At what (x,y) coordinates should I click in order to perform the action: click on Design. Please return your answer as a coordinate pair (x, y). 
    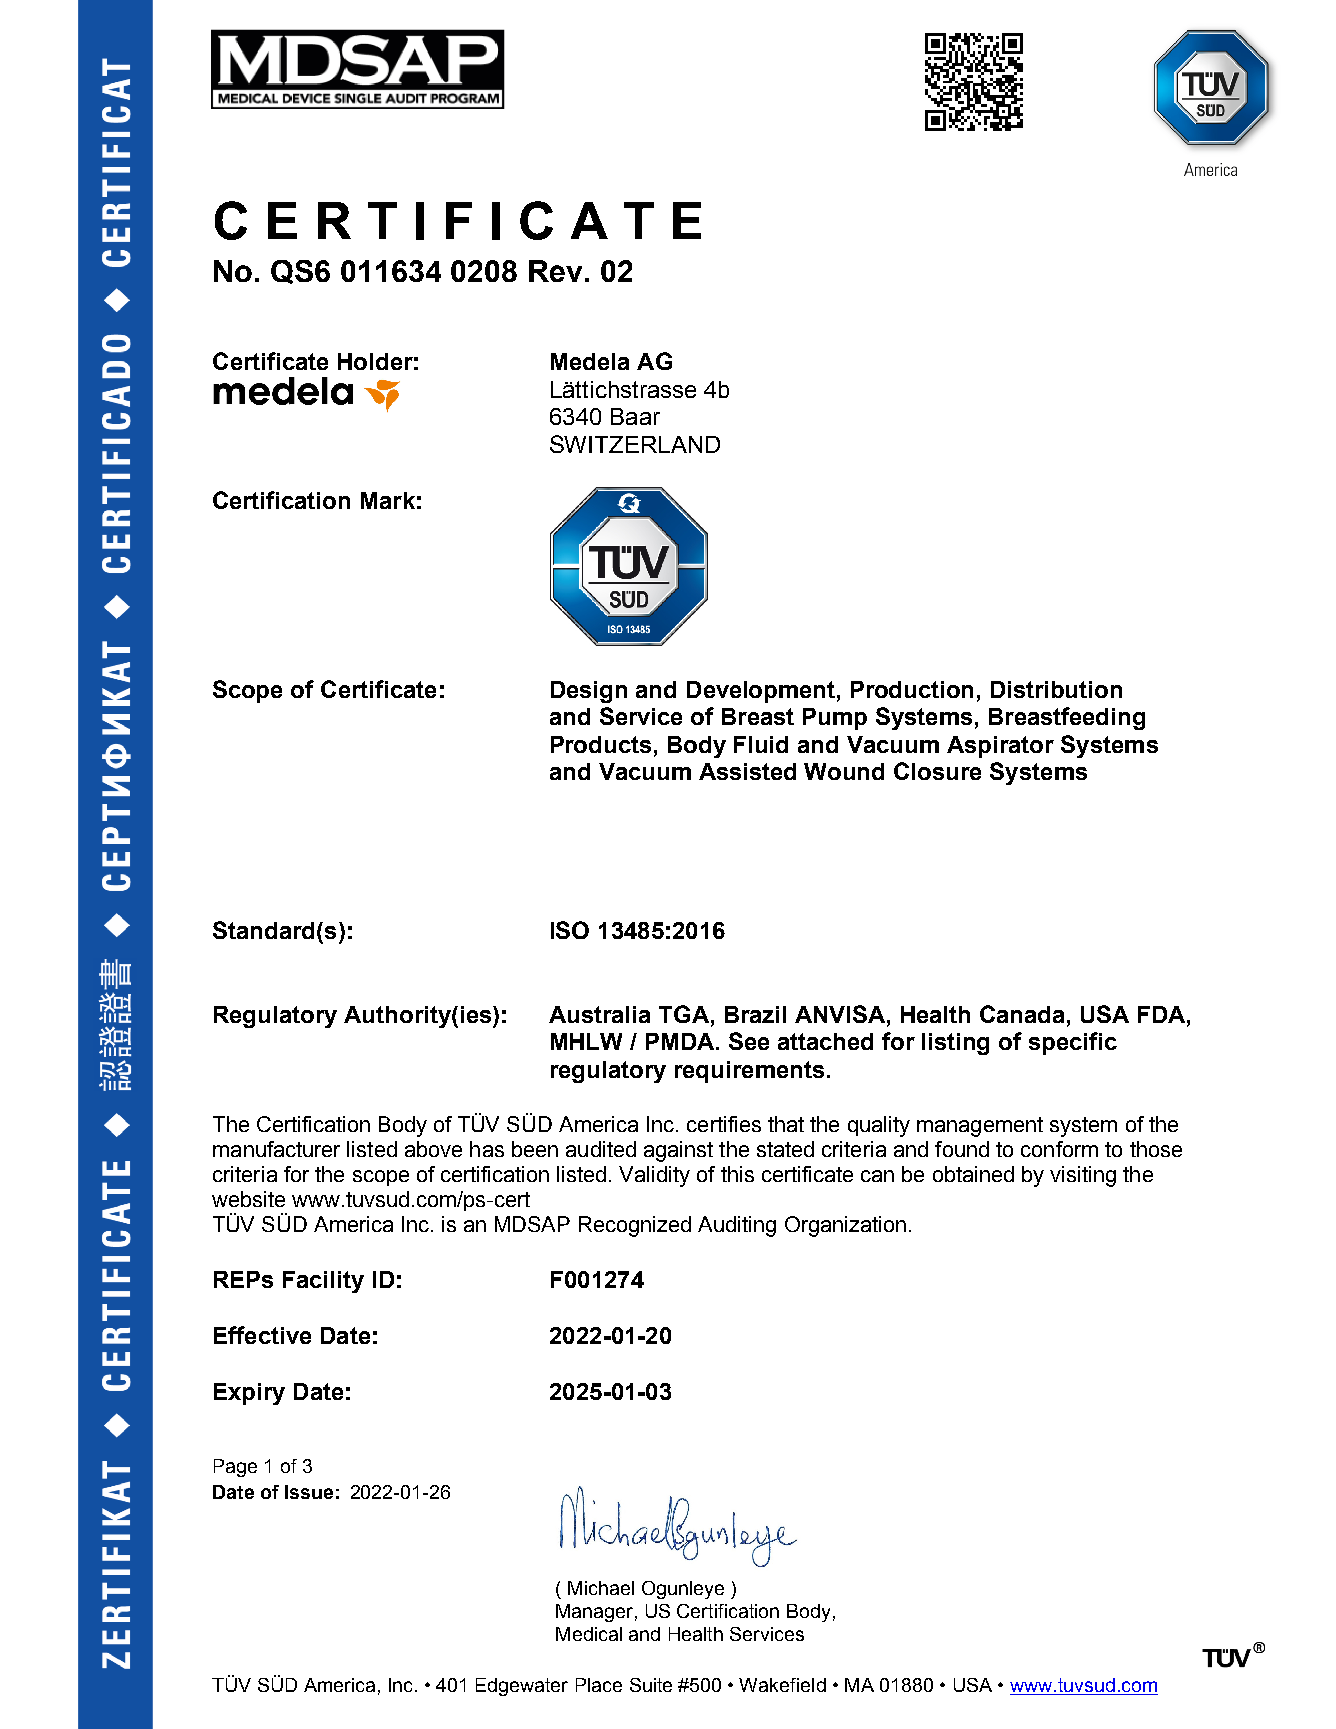
    Looking at the image, I should click on (589, 692).
